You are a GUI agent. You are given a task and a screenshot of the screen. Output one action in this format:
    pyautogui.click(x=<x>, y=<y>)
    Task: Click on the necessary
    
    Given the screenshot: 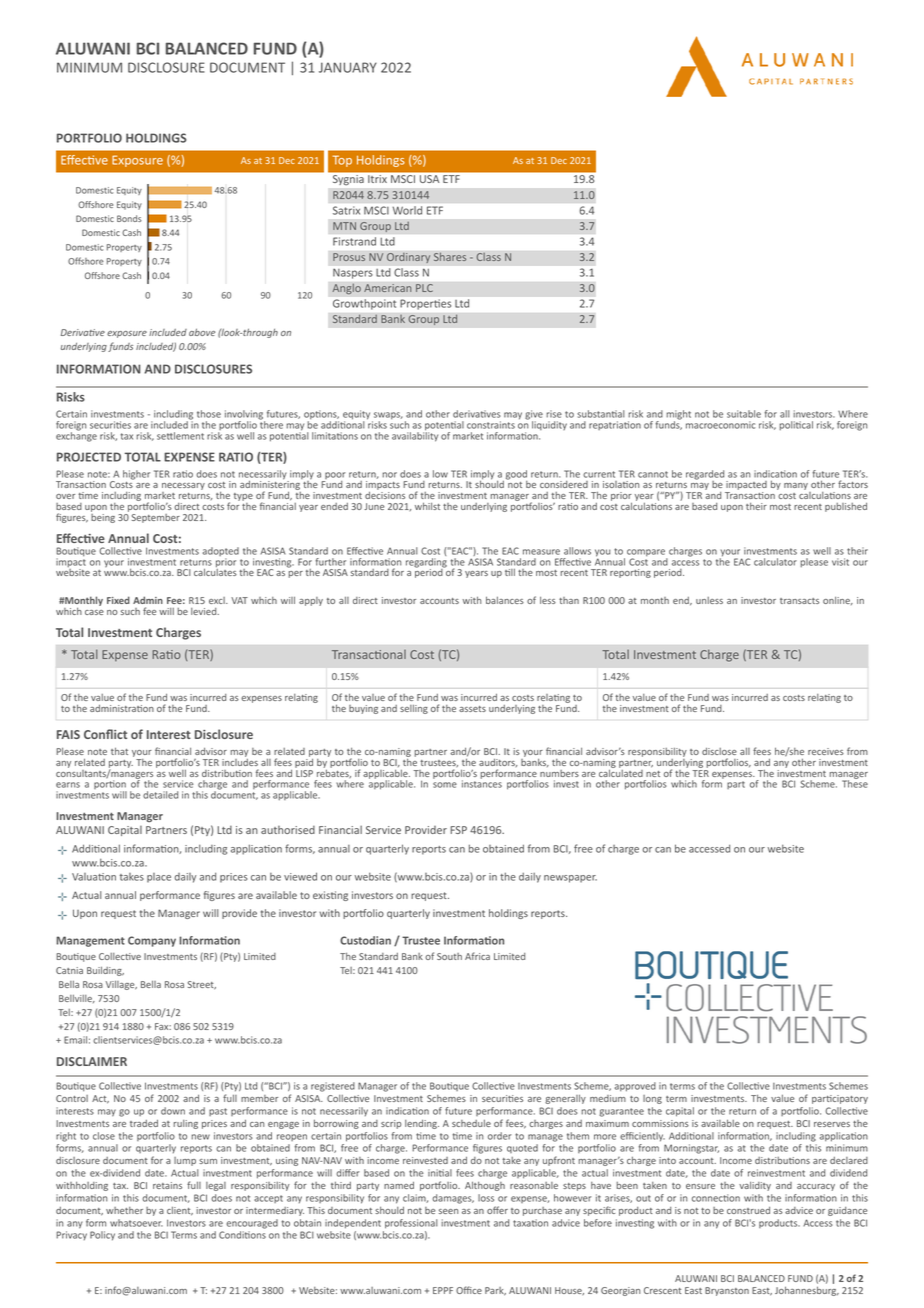 What is the action you would take?
    pyautogui.click(x=183, y=488)
